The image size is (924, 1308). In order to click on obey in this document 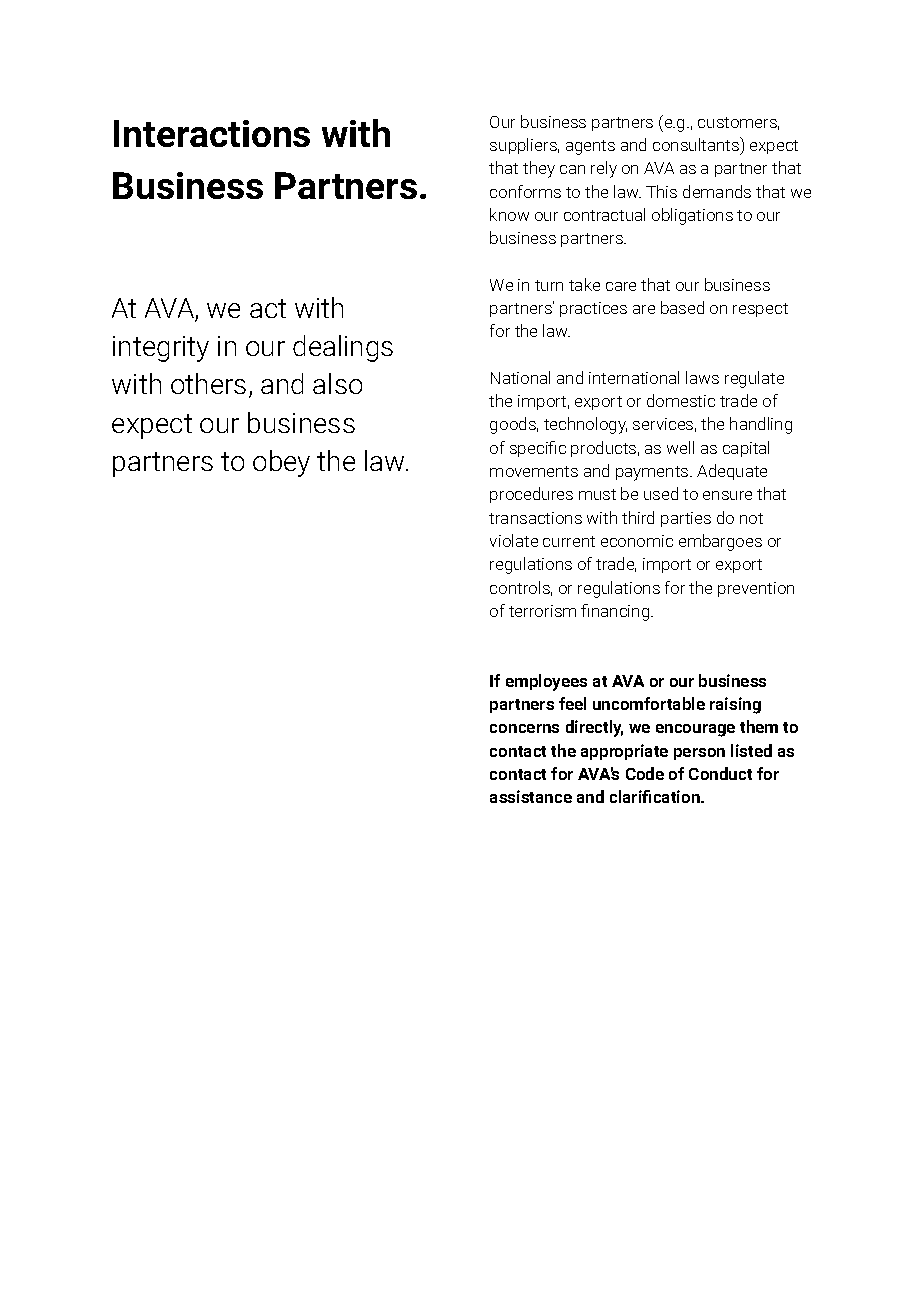, I will do `click(281, 463)`.
